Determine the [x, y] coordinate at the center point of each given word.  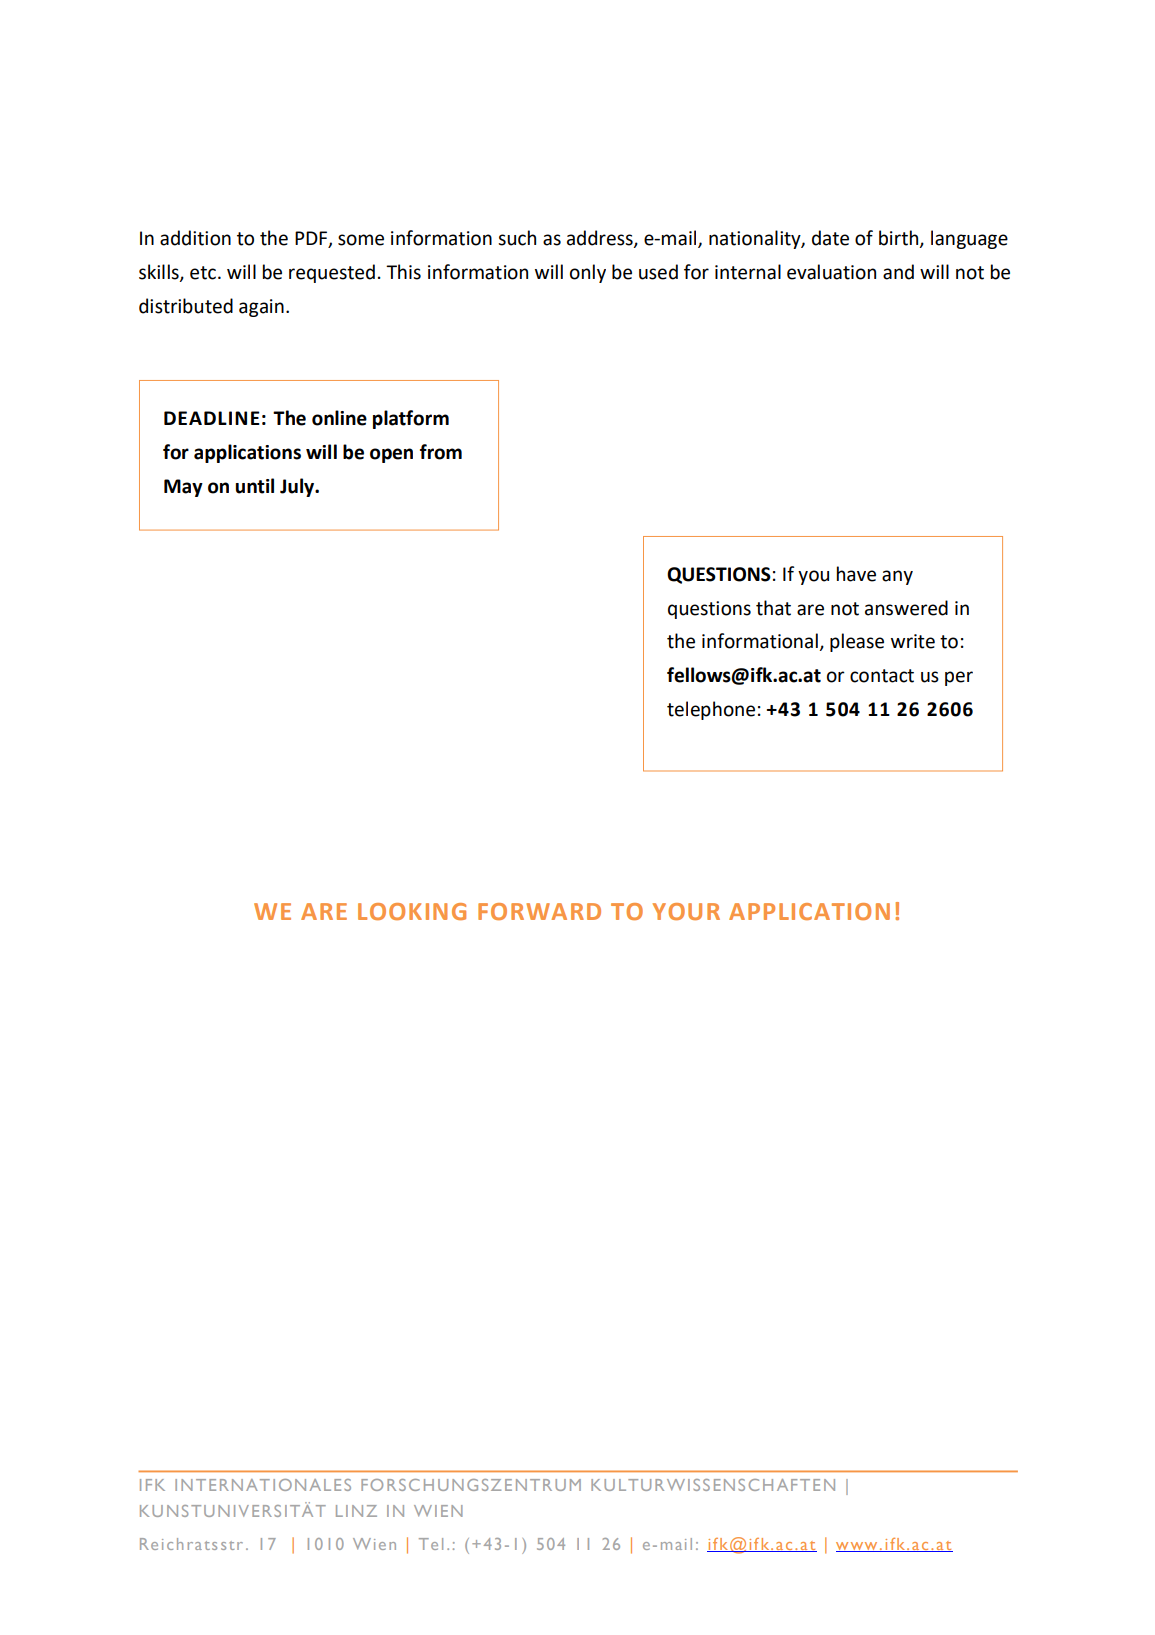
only [588, 273]
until [255, 486]
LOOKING [412, 911]
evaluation [831, 272]
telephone [711, 710]
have [856, 574]
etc [203, 273]
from [441, 452]
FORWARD [539, 911]
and [898, 272]
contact [882, 676]
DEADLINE [212, 418]
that [773, 608]
